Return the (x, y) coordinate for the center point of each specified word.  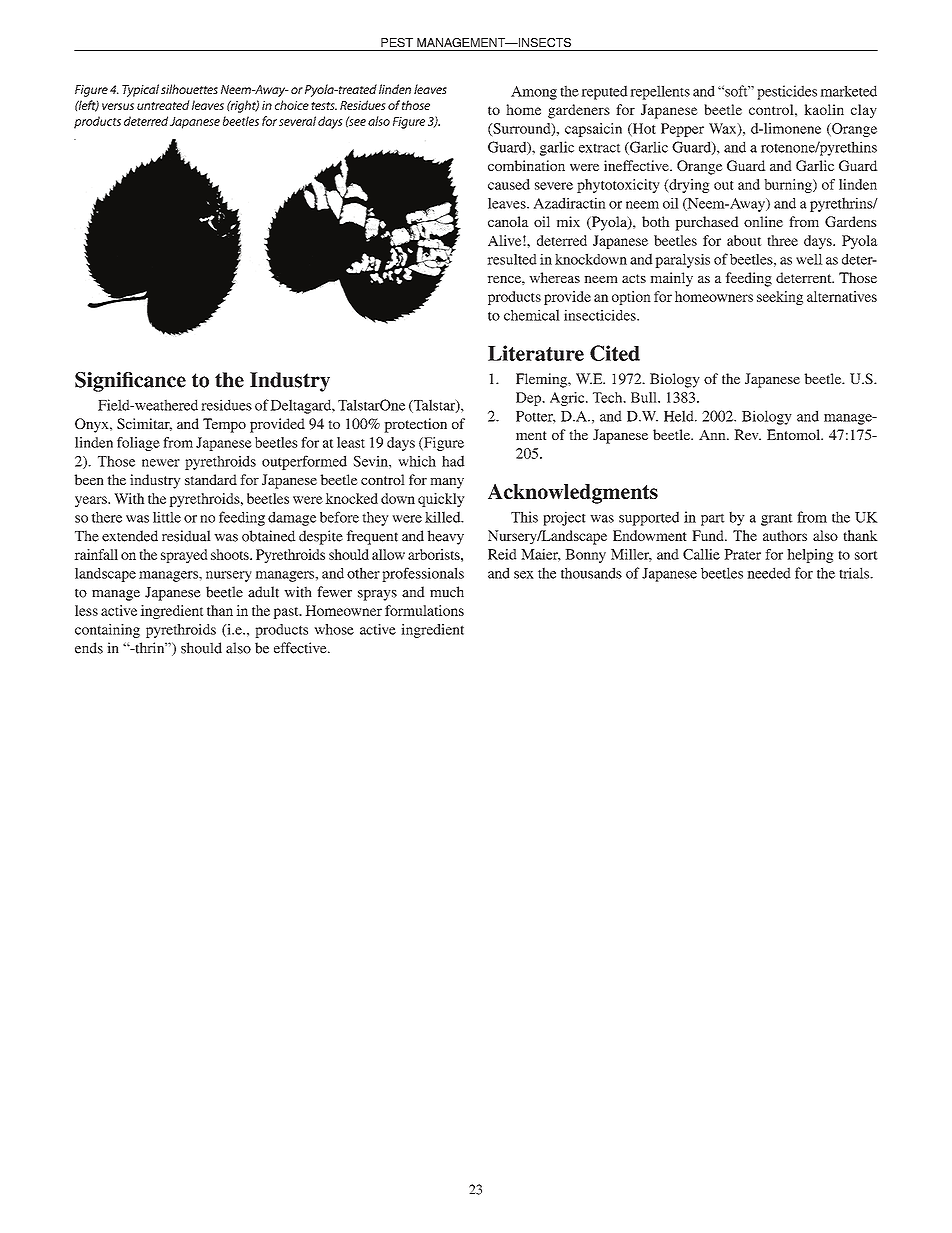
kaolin (824, 109)
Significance (130, 382)
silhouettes (189, 89)
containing (107, 631)
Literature (536, 353)
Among (534, 93)
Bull (645, 397)
